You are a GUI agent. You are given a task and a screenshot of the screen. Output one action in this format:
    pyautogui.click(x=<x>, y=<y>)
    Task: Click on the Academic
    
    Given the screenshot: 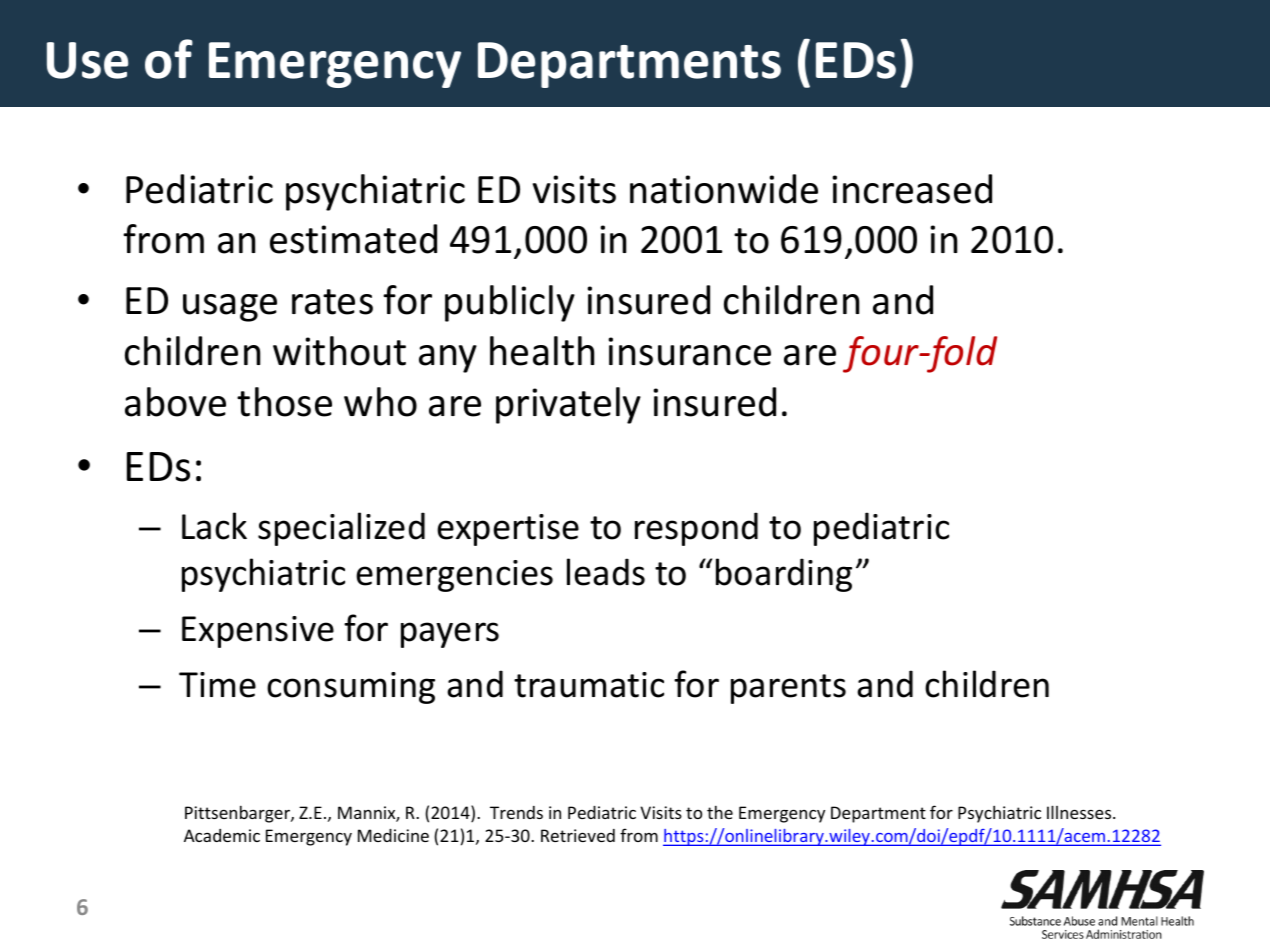 What is the action you would take?
    pyautogui.click(x=222, y=835)
